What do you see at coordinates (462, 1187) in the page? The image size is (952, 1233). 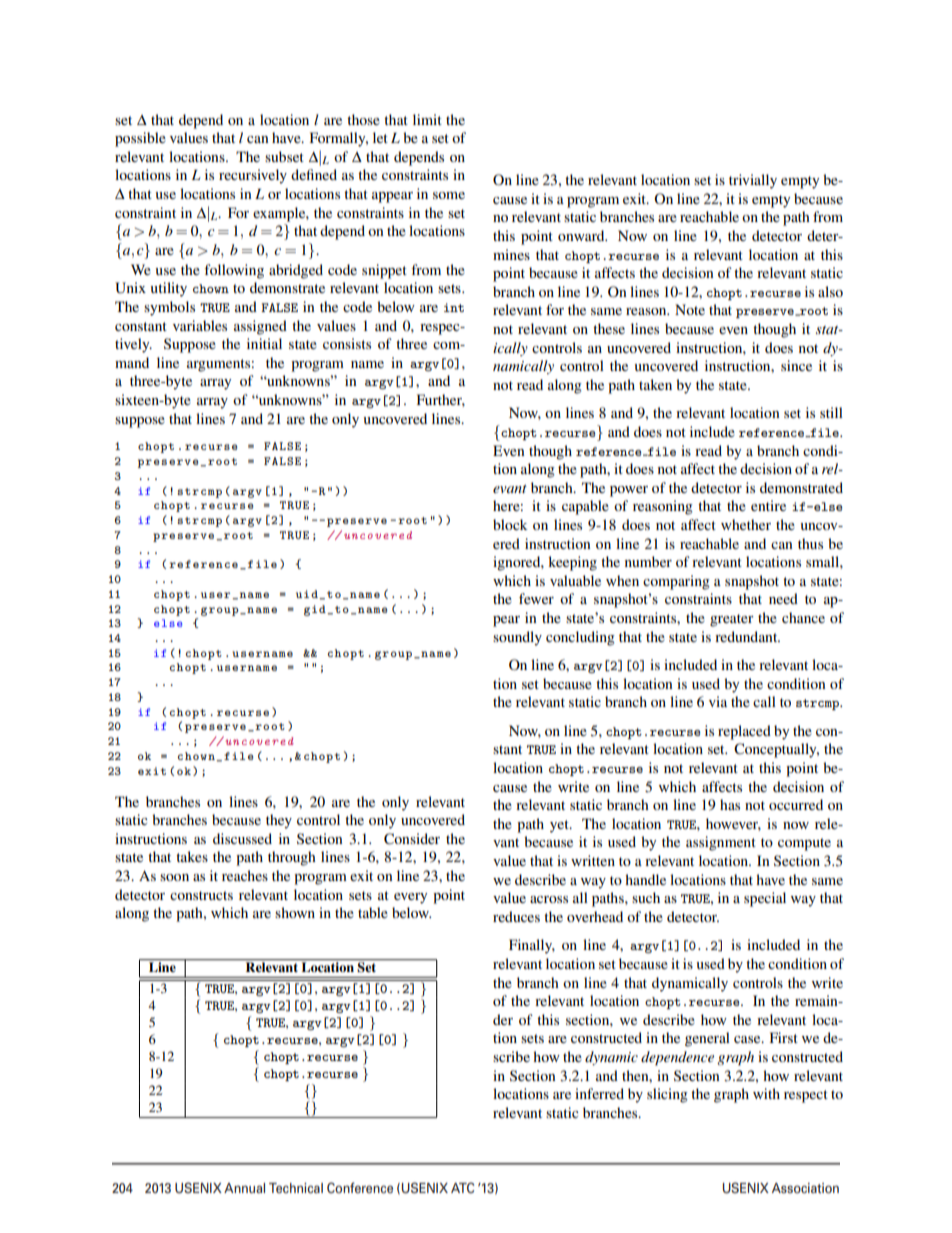 I see `ATC` at bounding box center [462, 1187].
